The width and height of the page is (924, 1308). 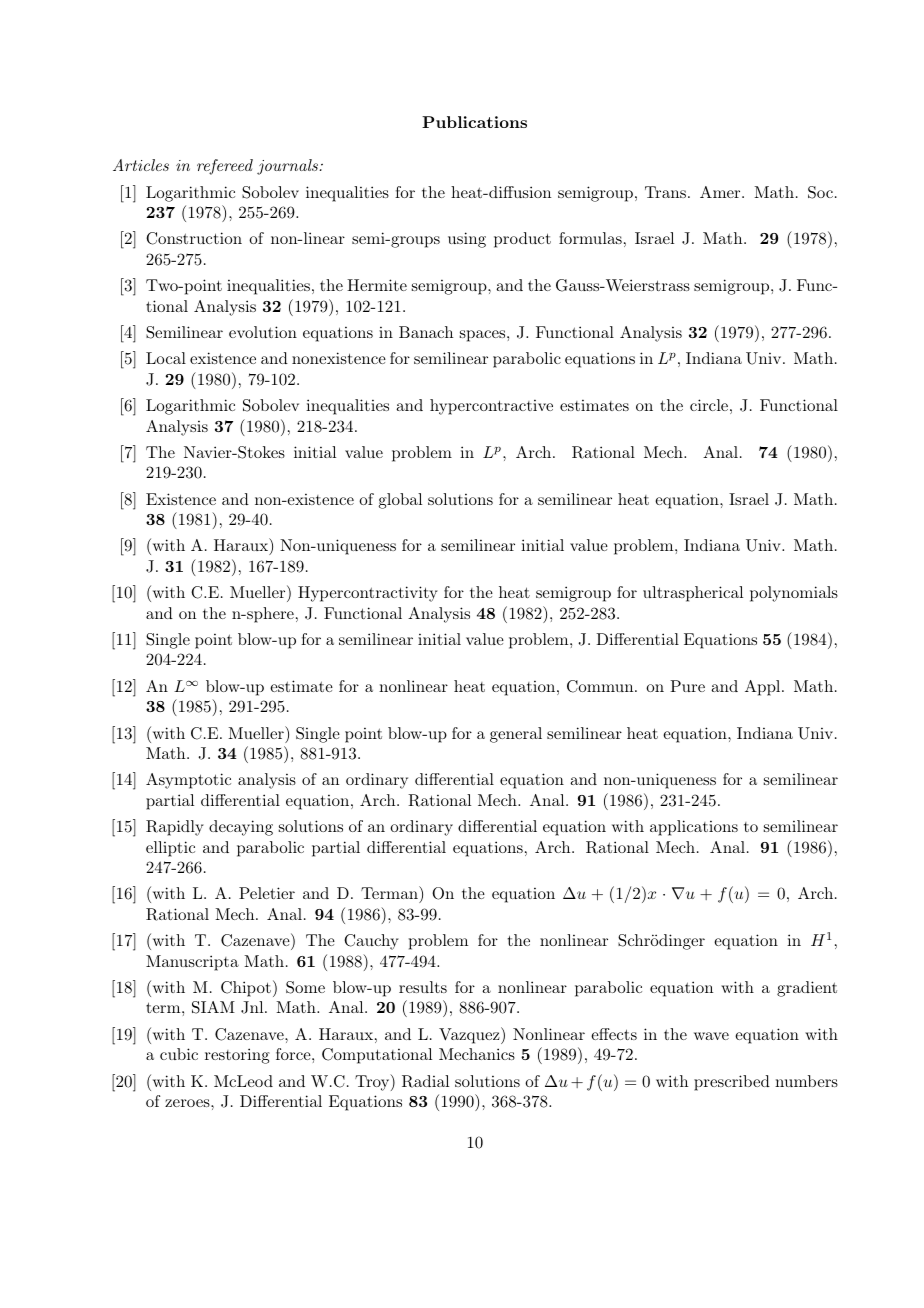 I want to click on wave, so click(x=711, y=1036).
